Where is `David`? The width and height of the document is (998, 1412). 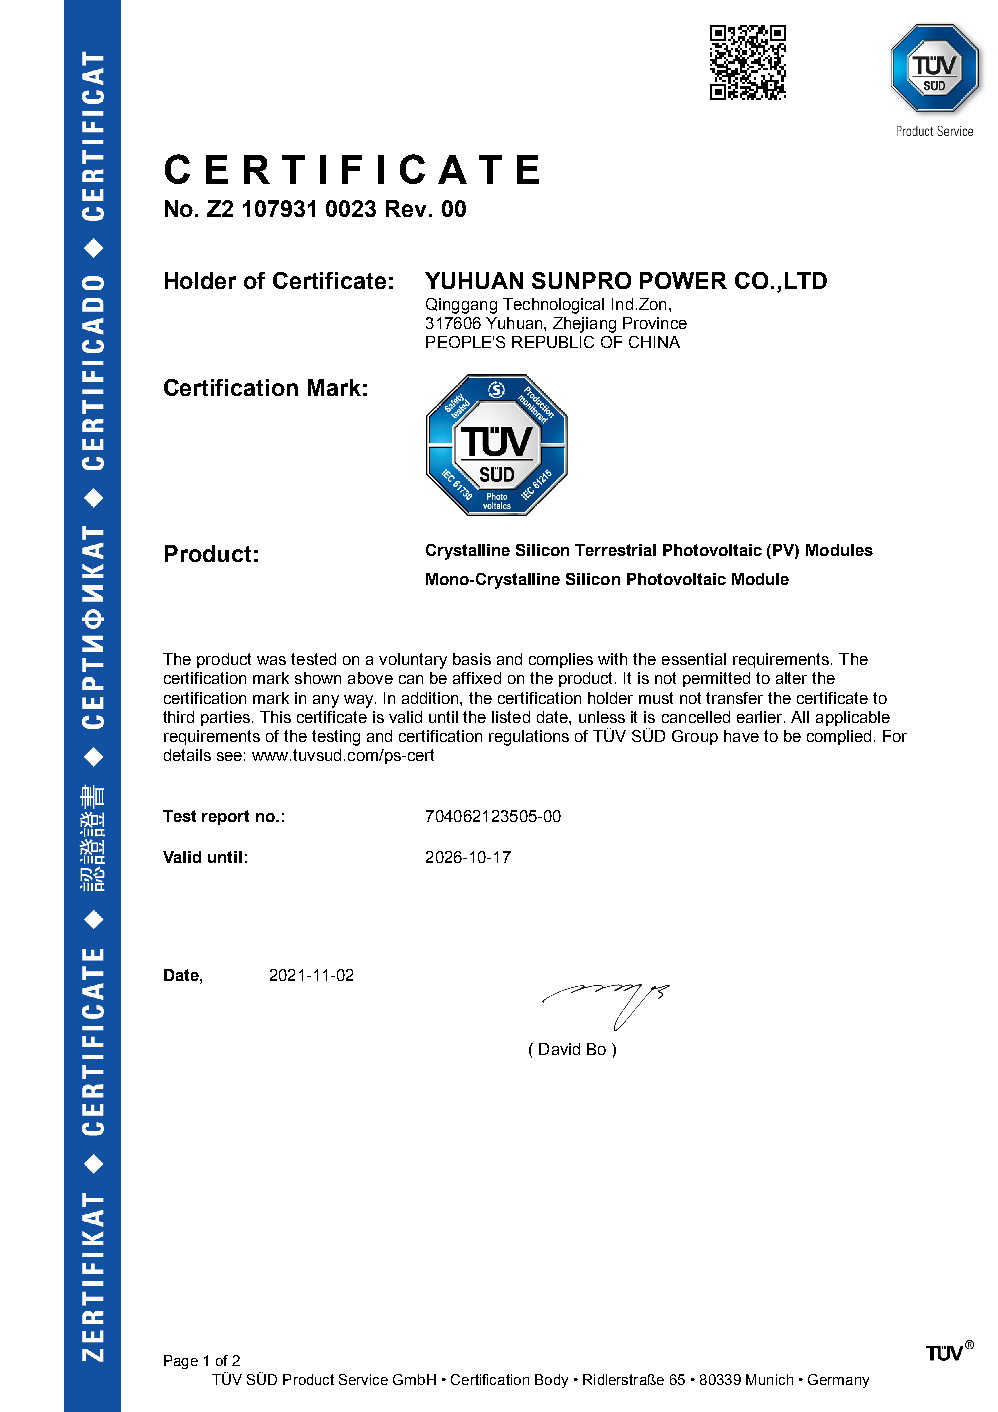 David is located at coordinates (559, 1049).
